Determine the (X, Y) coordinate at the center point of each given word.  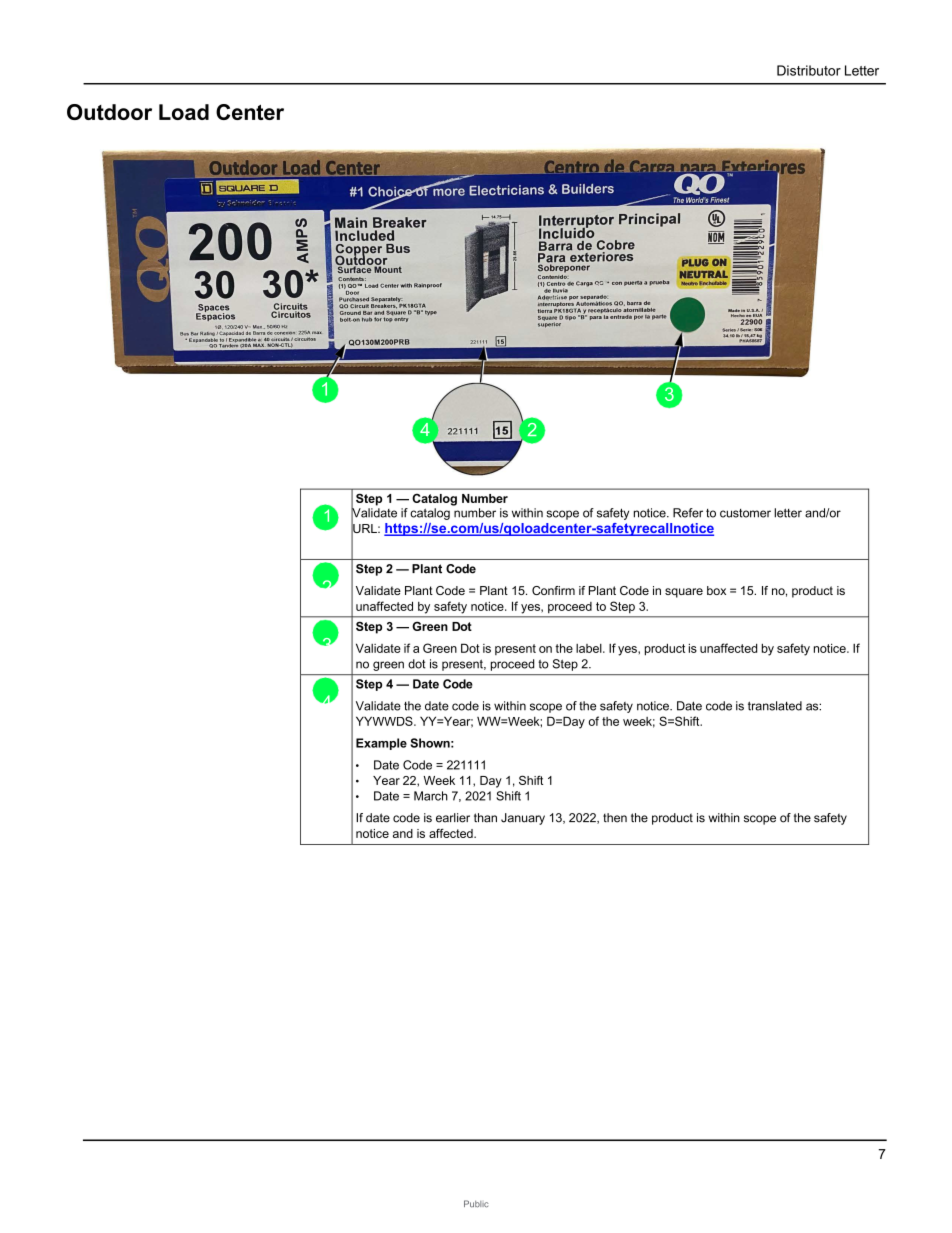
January (523, 819)
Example (381, 744)
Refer (688, 513)
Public (476, 1204)
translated (775, 706)
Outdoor (109, 112)
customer (745, 513)
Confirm (553, 590)
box (716, 590)
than (485, 818)
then (615, 818)
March (431, 796)
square (684, 593)
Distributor (809, 70)
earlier (453, 818)
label (590, 648)
